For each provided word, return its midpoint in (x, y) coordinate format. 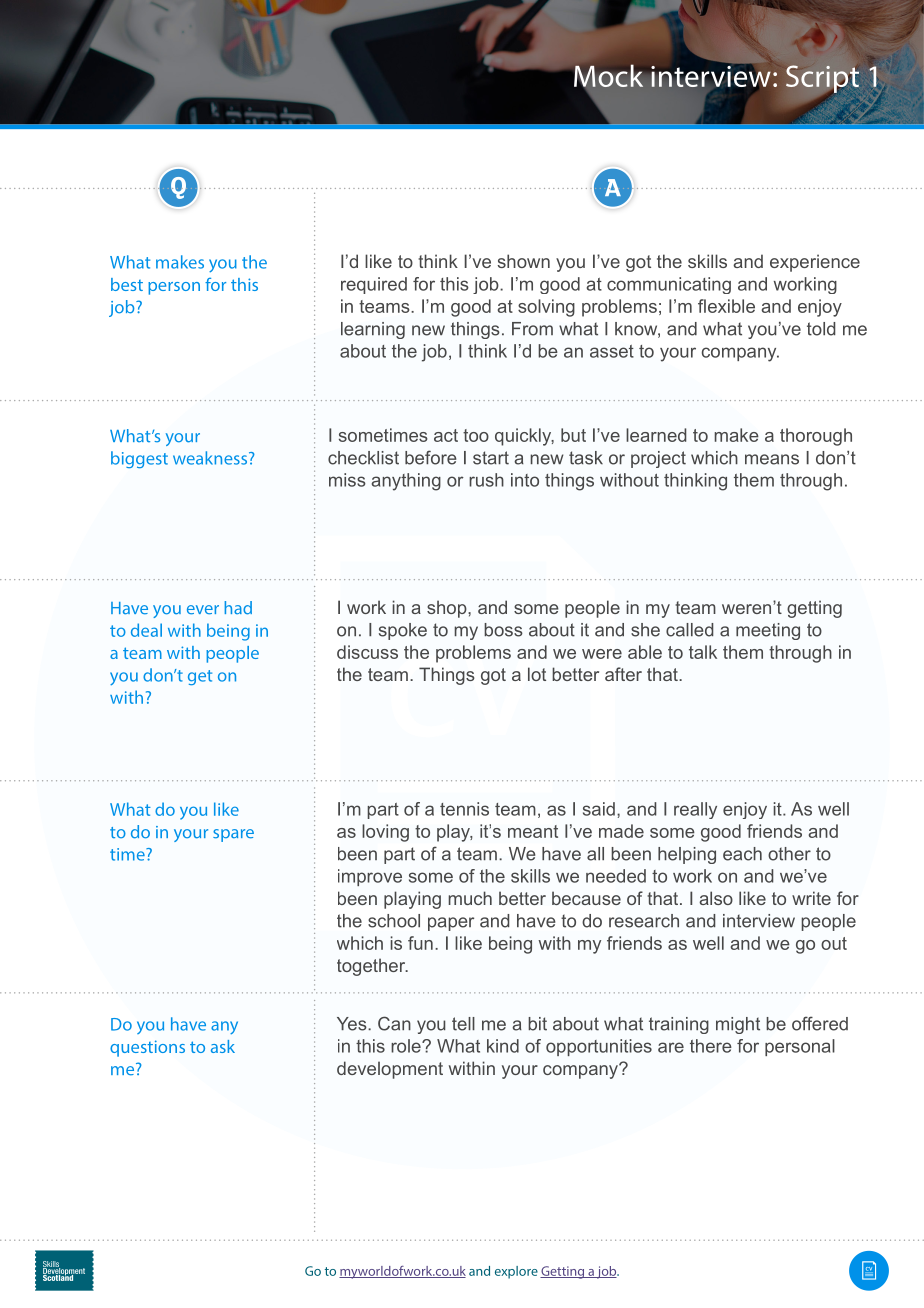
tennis (464, 809)
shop (448, 609)
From (532, 329)
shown (524, 261)
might (738, 1025)
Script (822, 80)
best (127, 284)
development (390, 1070)
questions (147, 1048)
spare (233, 835)
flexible (726, 306)
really (695, 810)
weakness (210, 458)
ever (203, 610)
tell (463, 1024)
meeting (768, 631)
